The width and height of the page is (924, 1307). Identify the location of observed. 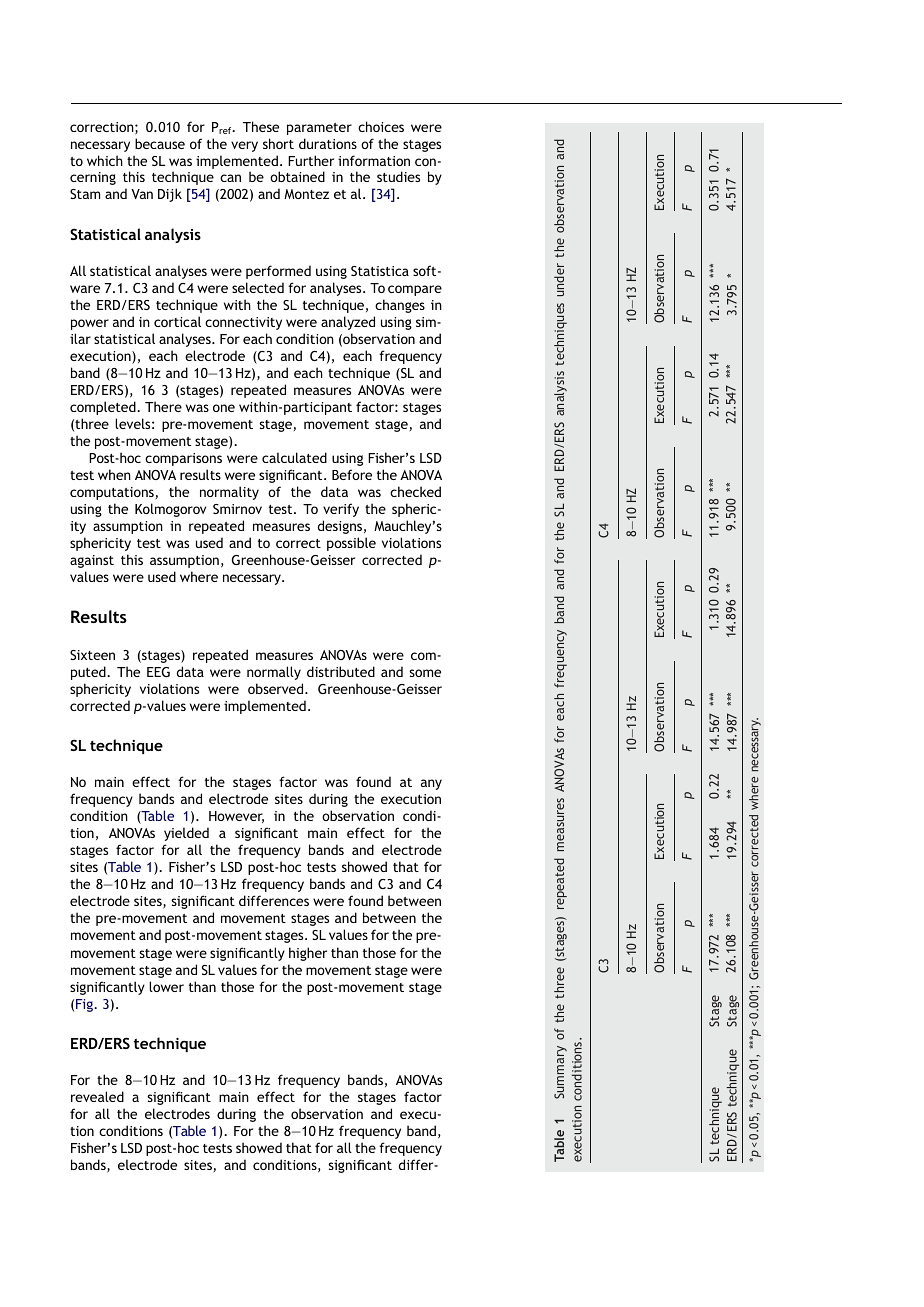
(277, 688).
